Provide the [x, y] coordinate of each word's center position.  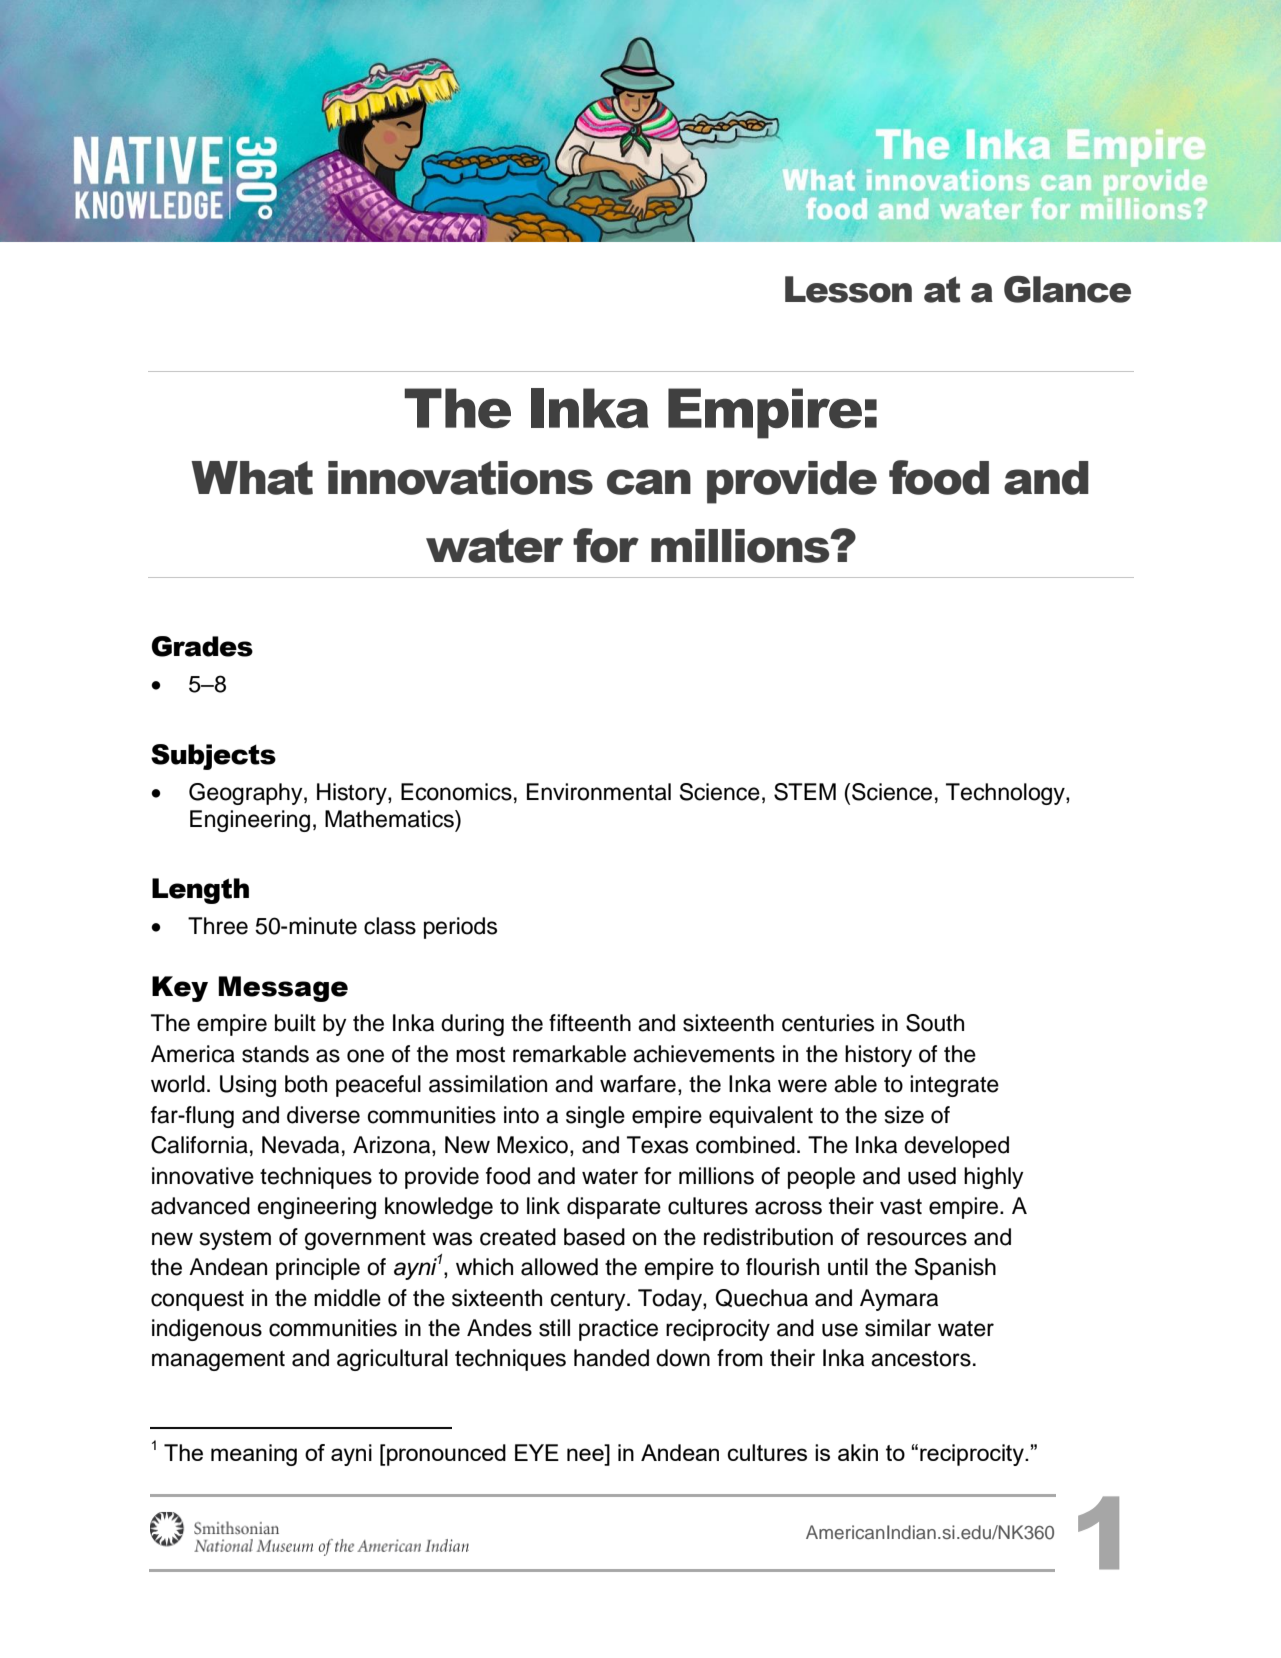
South [935, 1023]
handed [611, 1358]
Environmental [599, 792]
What [252, 478]
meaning [254, 1455]
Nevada [300, 1145]
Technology [1006, 794]
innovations [460, 478]
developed [956, 1147]
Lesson [848, 289]
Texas [657, 1145]
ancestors [921, 1359]
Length [200, 891]
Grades [202, 646]
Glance [1067, 289]
